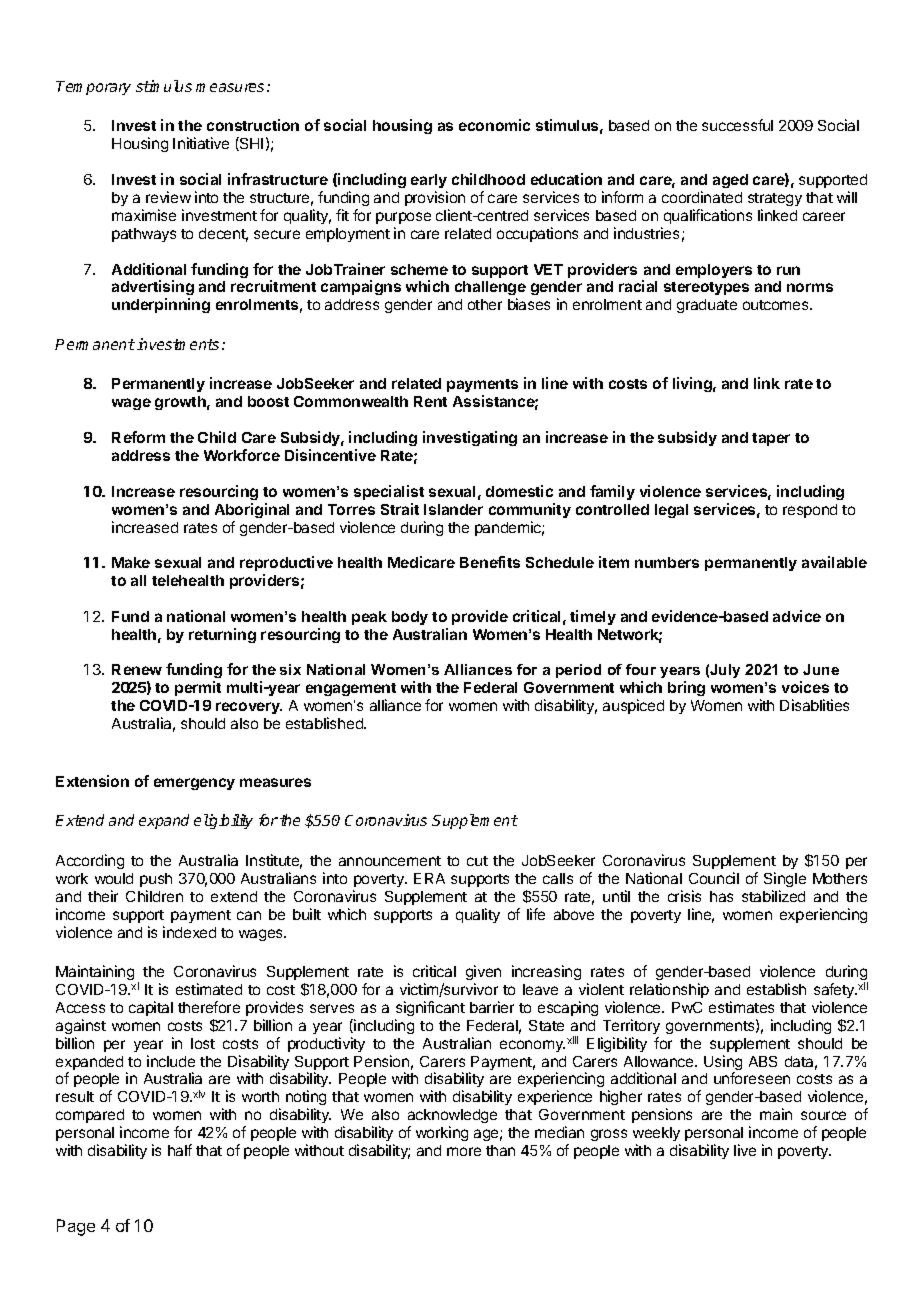 This document has height=1309, width=924. I want to click on Initiative, so click(201, 143).
